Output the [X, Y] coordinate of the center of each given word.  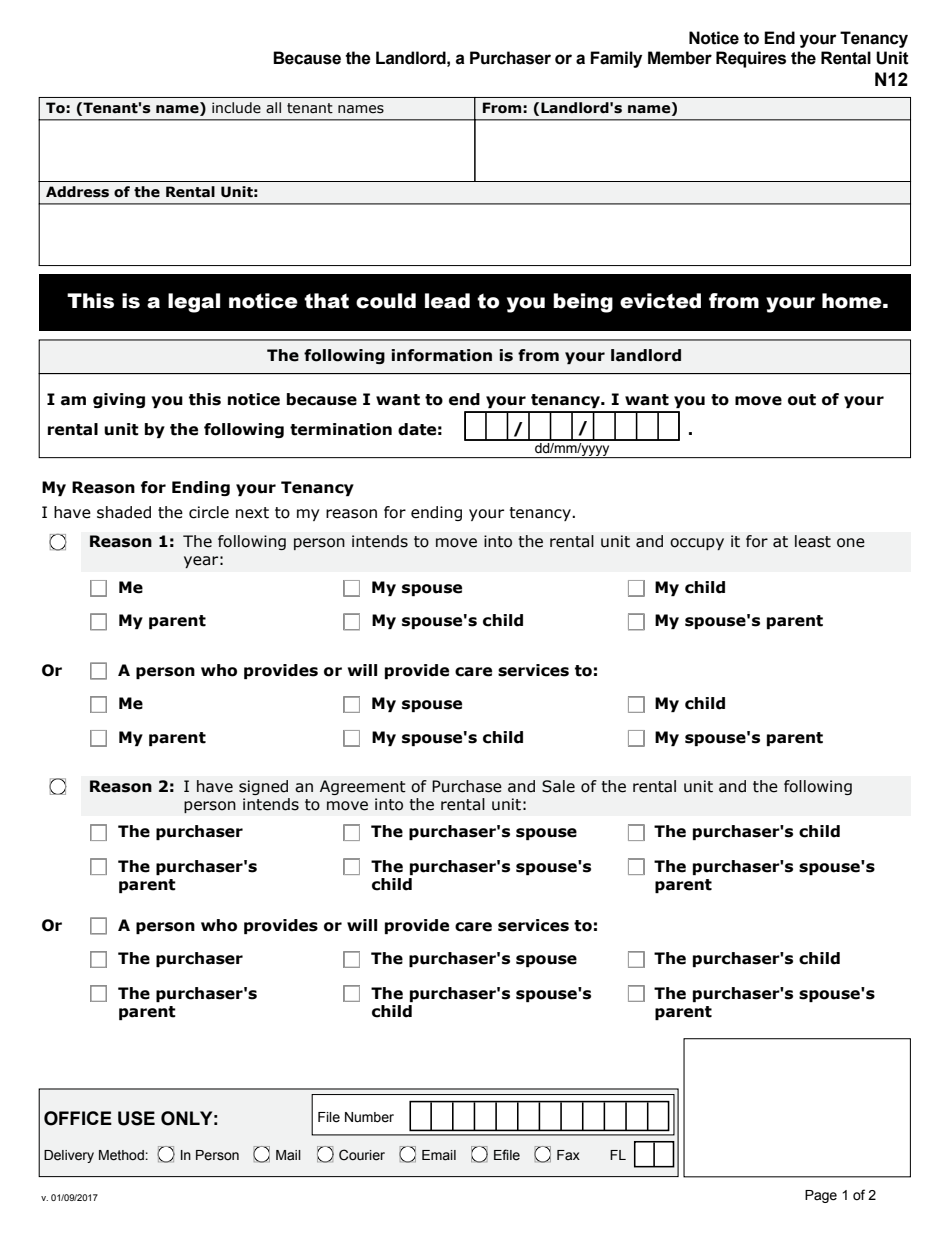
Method [121, 1155]
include [236, 108]
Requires [751, 59]
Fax [568, 1155]
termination [341, 429]
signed [263, 787]
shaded [124, 512]
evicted [660, 301]
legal [194, 303]
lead [447, 301]
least [813, 541]
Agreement [363, 787]
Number [369, 1117]
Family [616, 59]
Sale [558, 786]
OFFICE [78, 1118]
